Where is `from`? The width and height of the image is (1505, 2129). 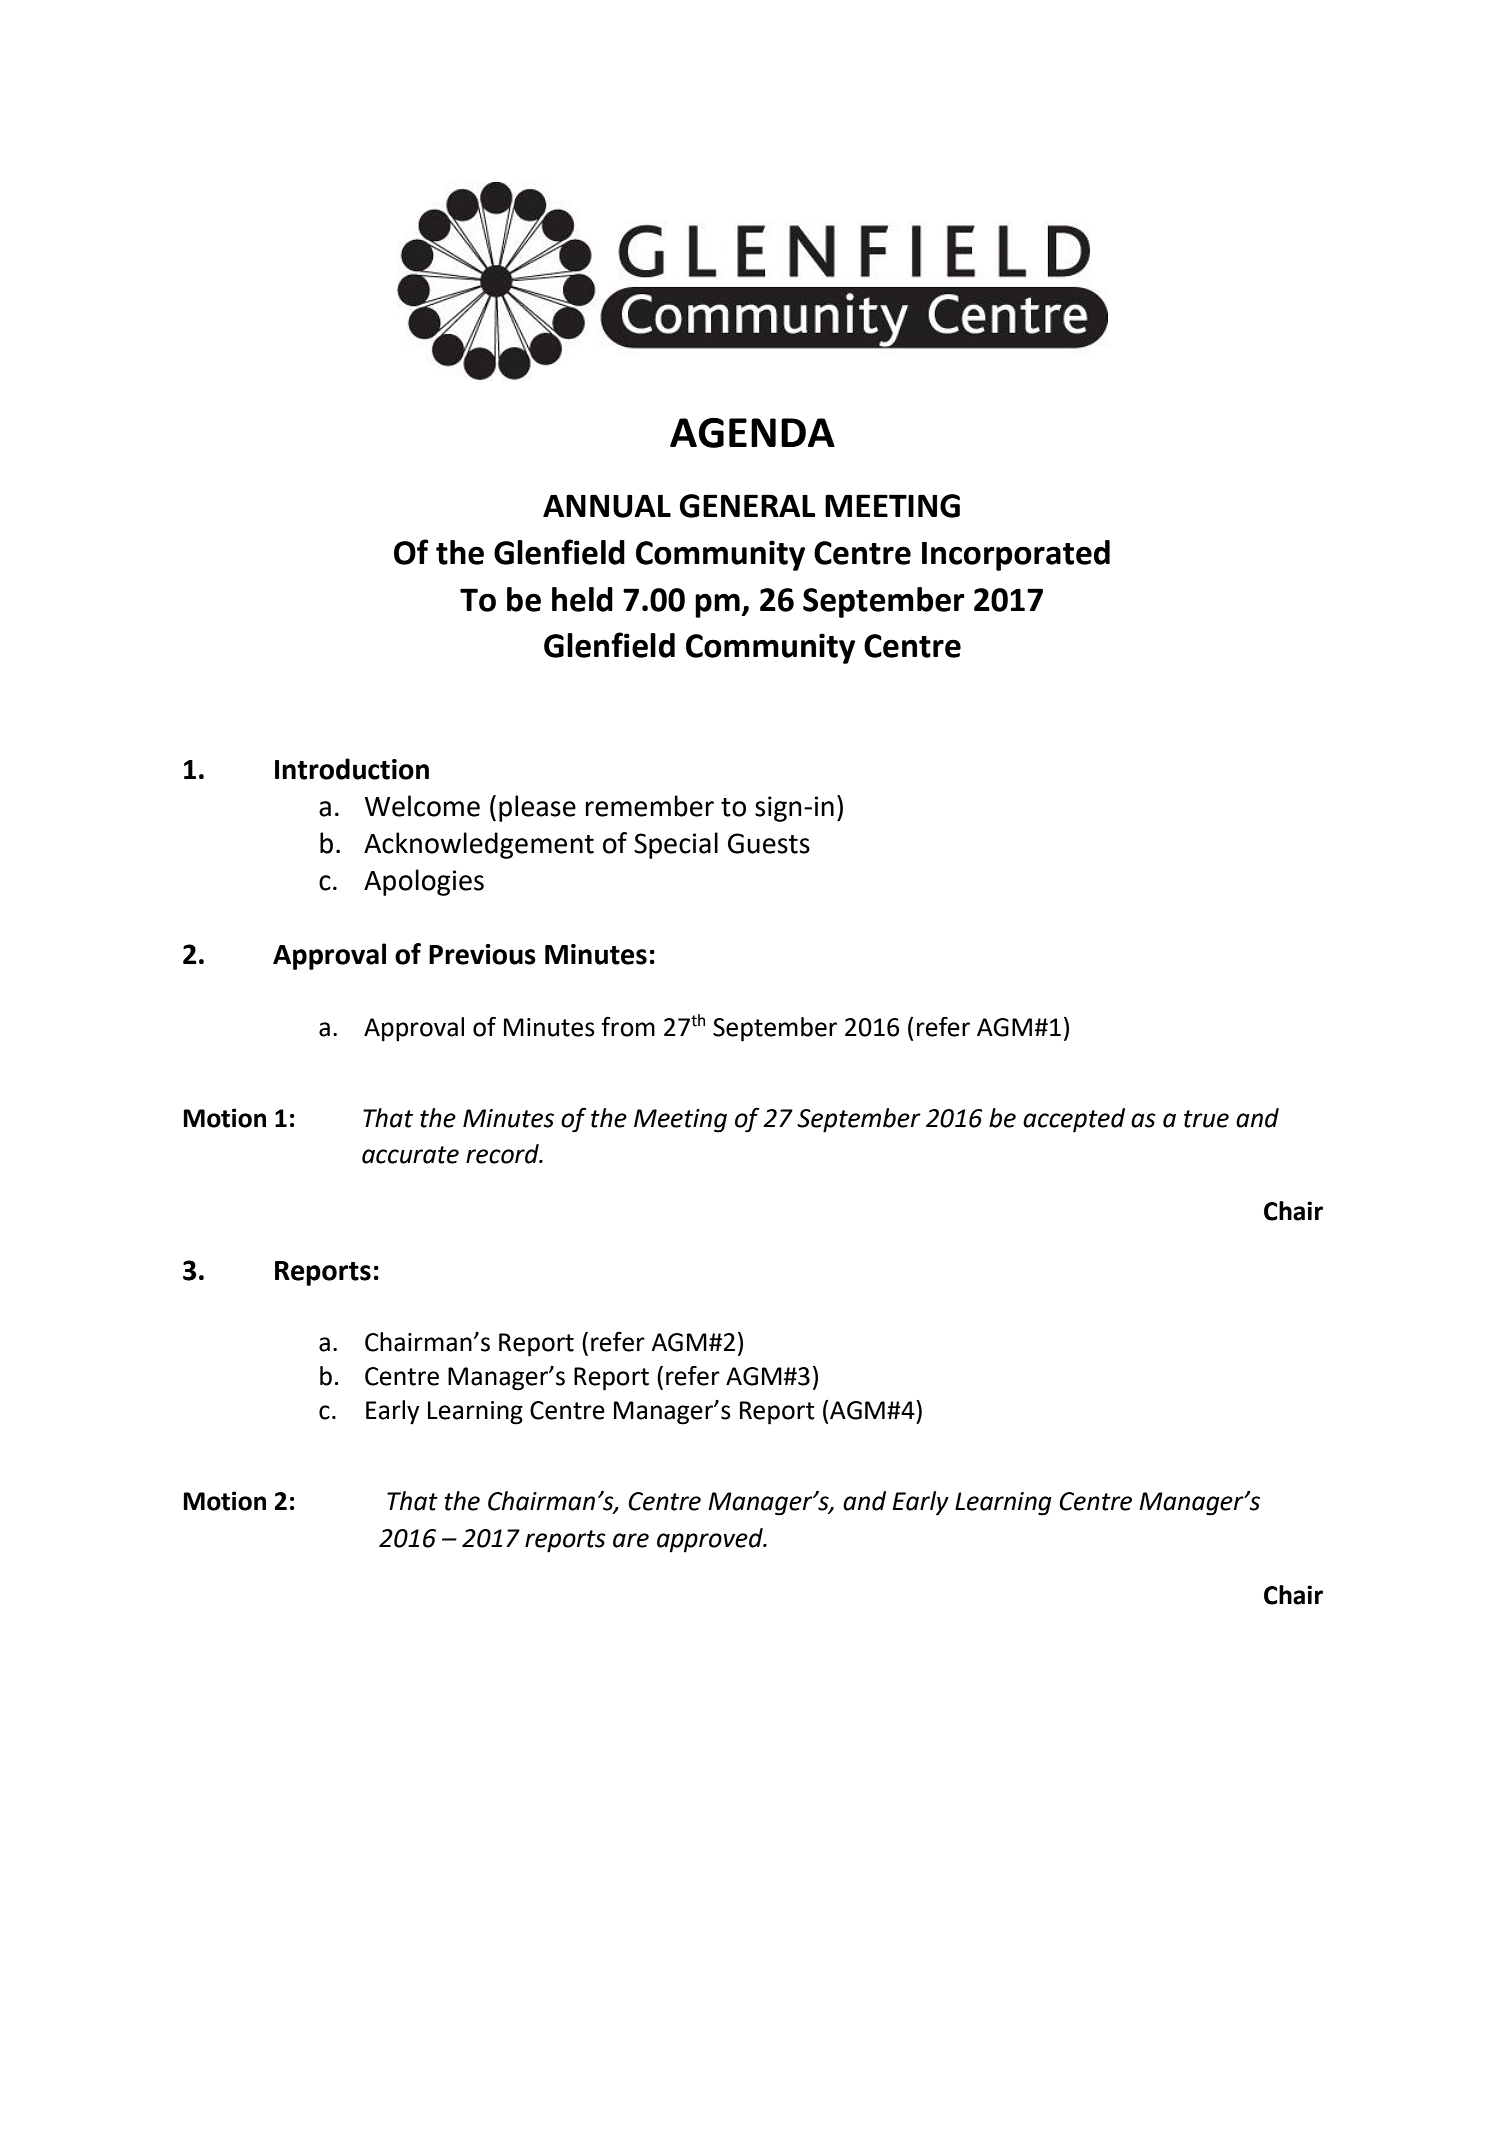
from is located at coordinates (628, 1027).
